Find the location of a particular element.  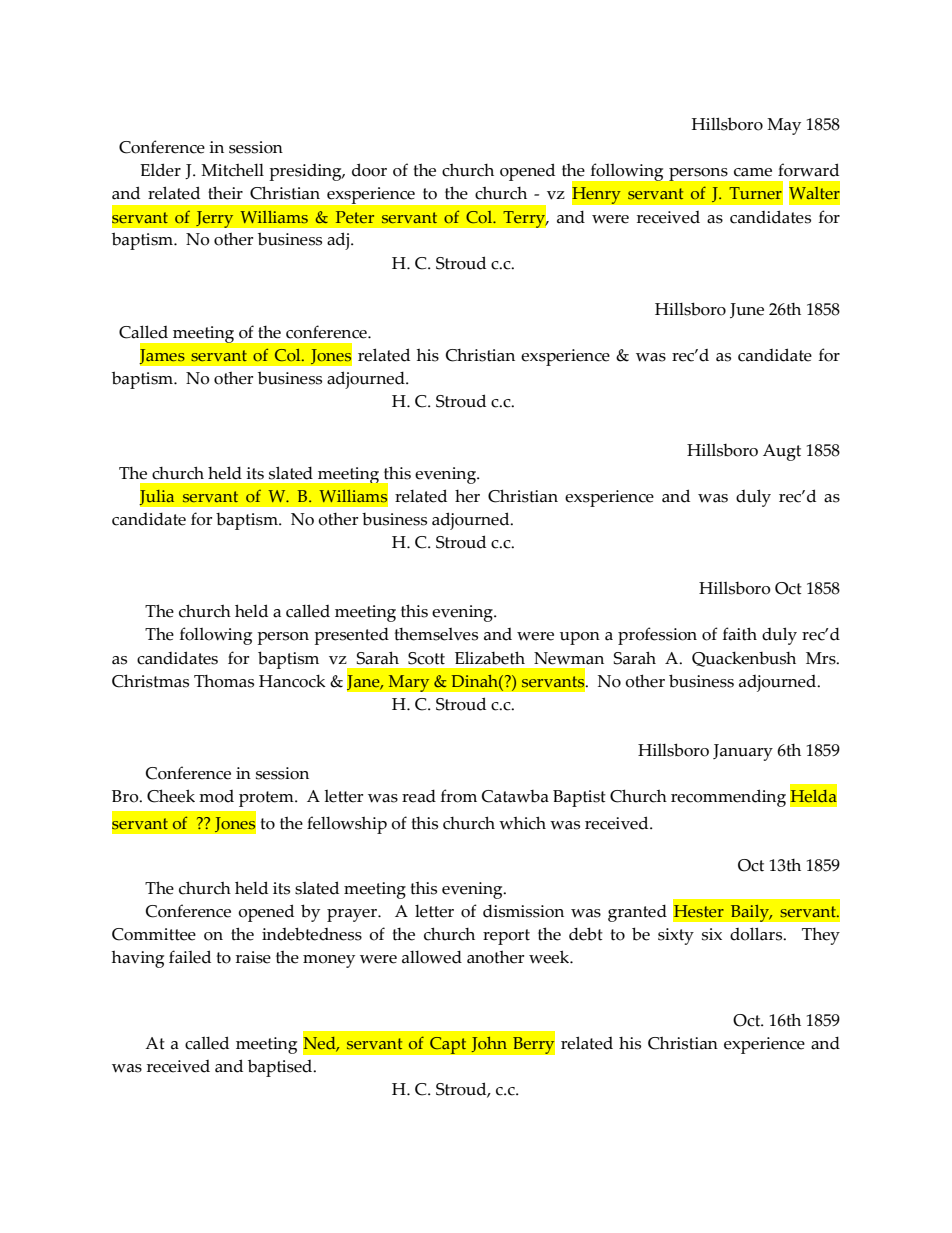

John is located at coordinates (489, 1044).
